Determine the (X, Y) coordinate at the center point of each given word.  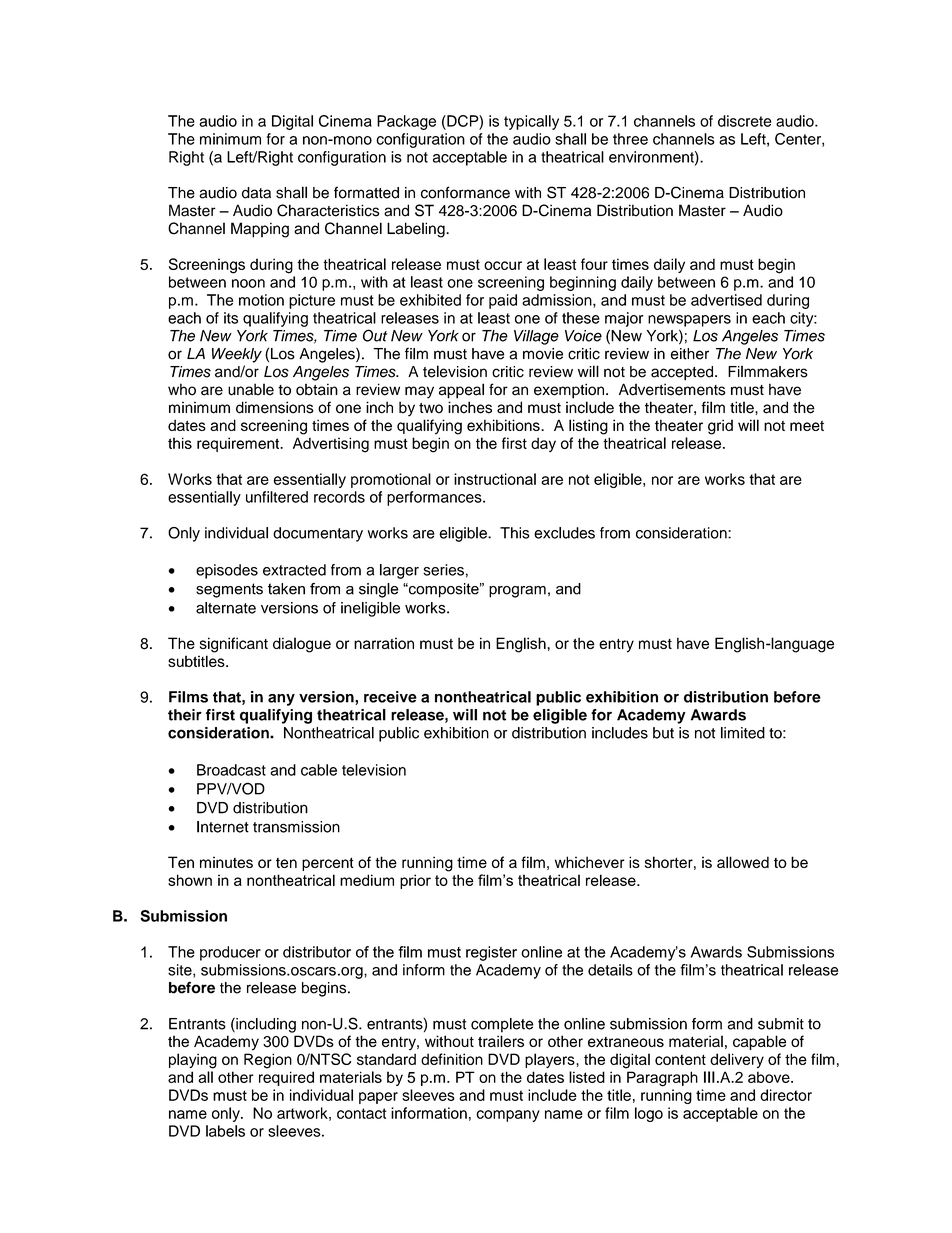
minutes (226, 862)
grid (720, 427)
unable (251, 389)
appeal (461, 391)
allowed (743, 862)
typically (531, 122)
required (286, 1078)
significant (234, 645)
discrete (745, 121)
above (770, 1077)
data (256, 193)
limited (743, 733)
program (517, 592)
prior (415, 881)
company (508, 1116)
